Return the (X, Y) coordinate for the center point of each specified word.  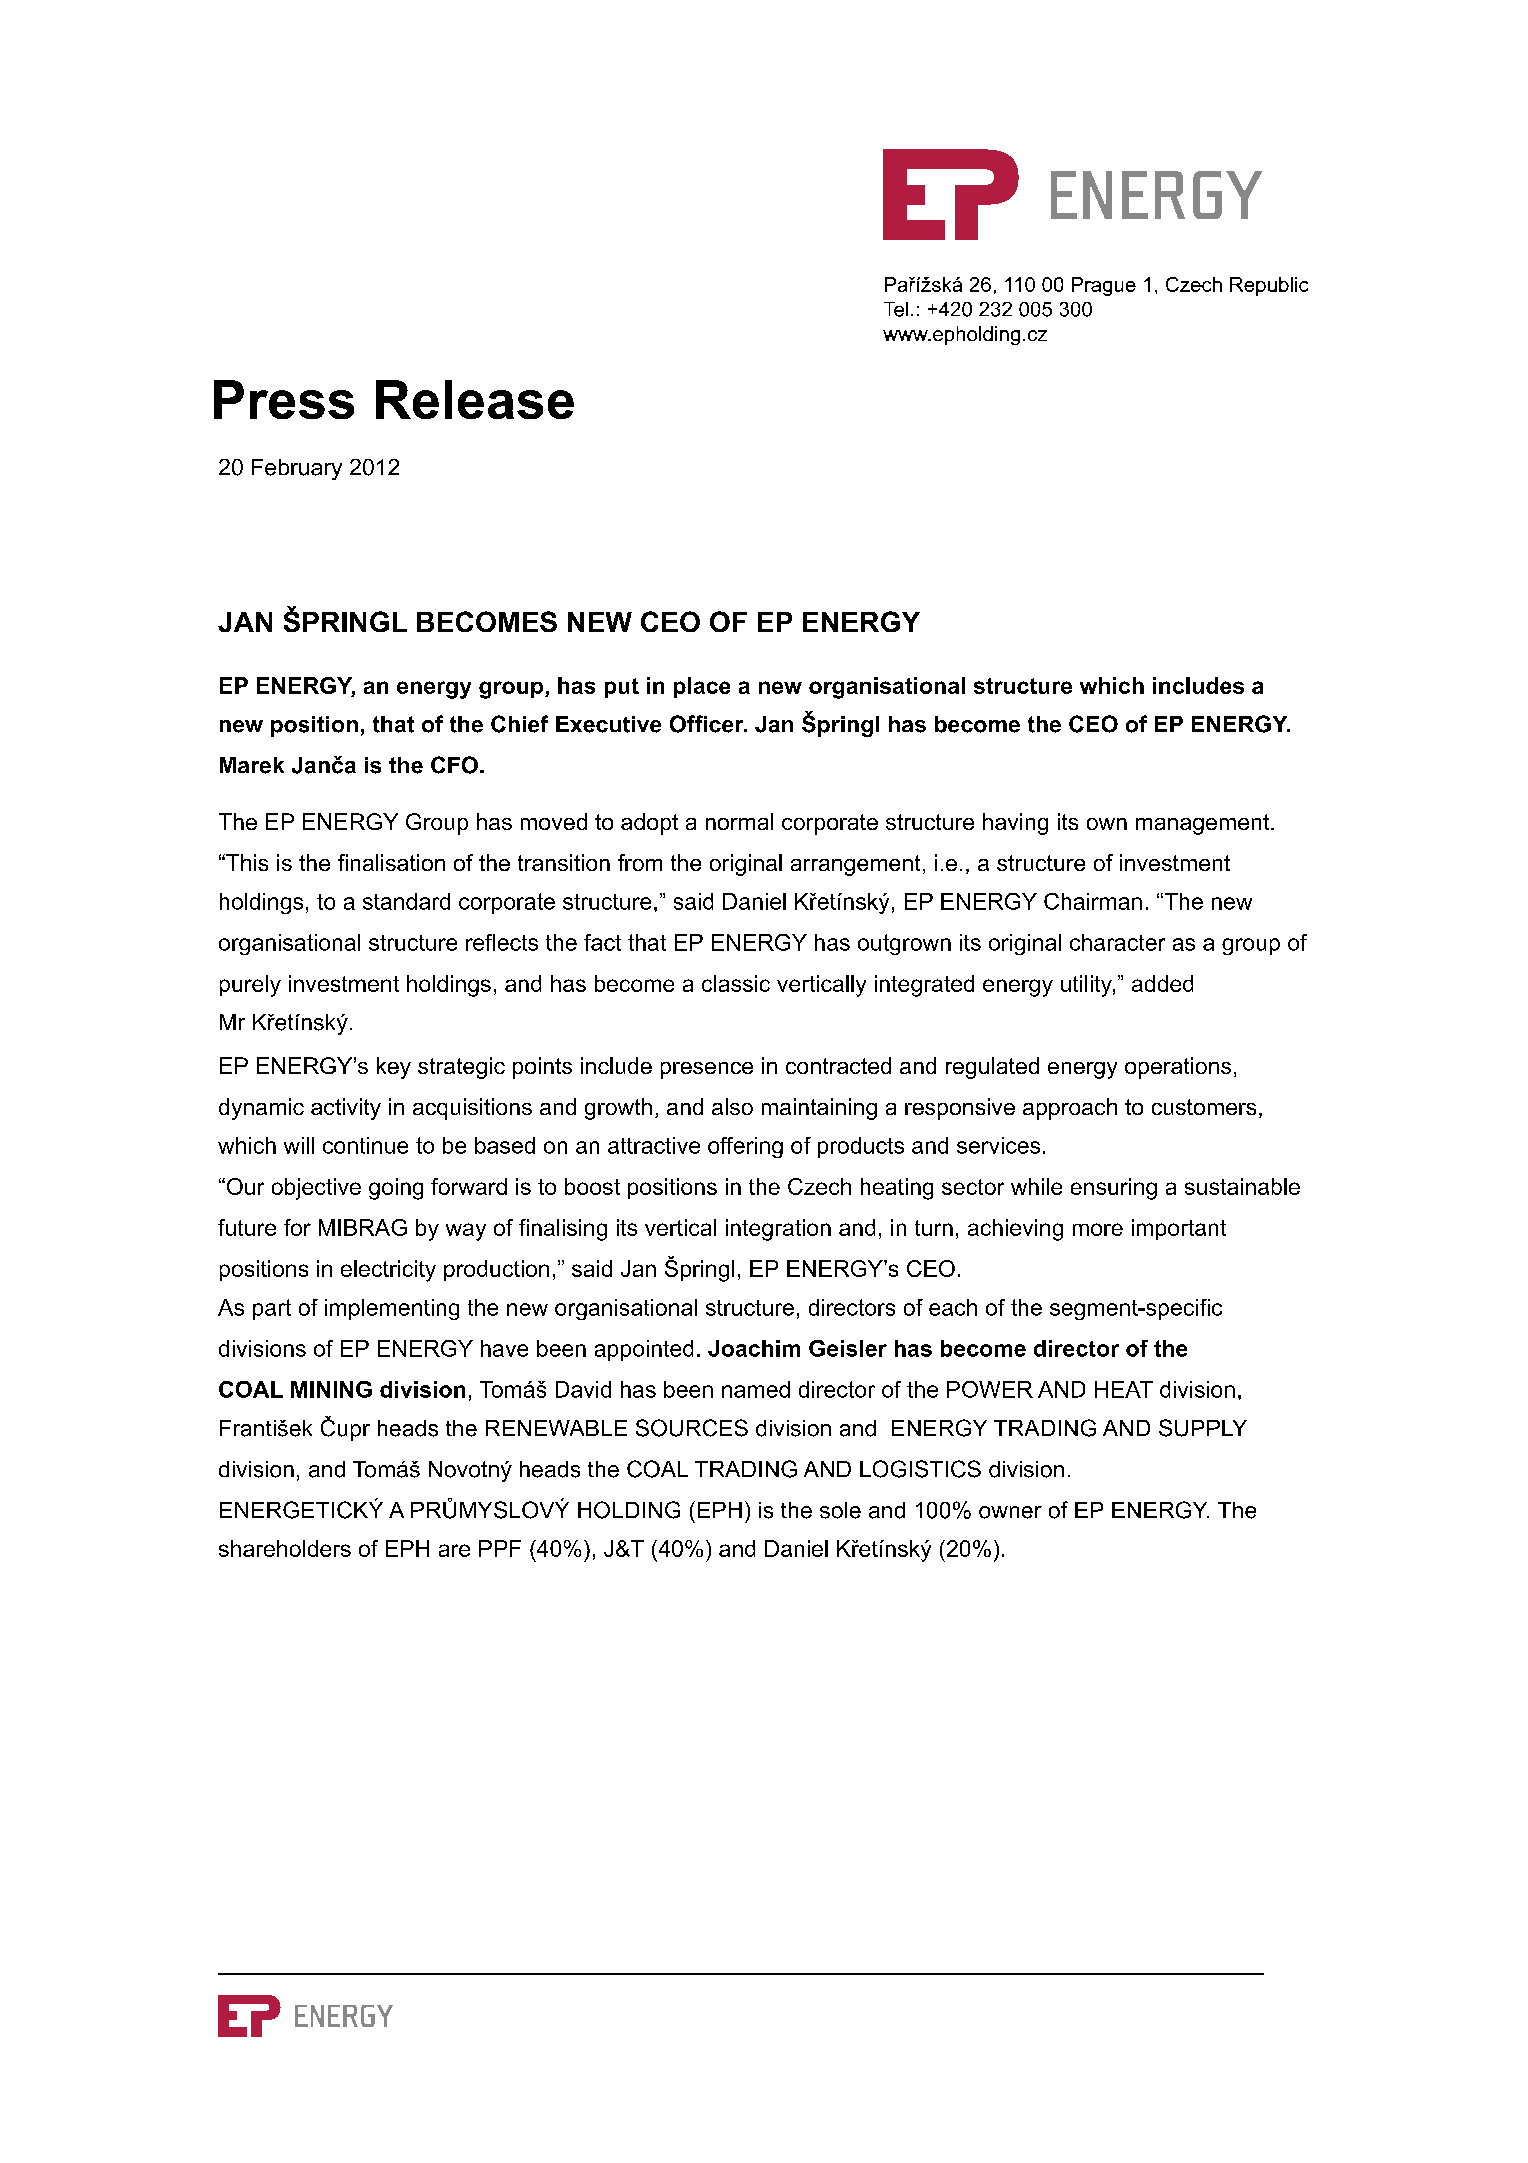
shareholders (285, 1548)
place (702, 687)
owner (1010, 1512)
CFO (454, 765)
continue (365, 1145)
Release (475, 399)
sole (840, 1510)
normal (739, 821)
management (1204, 824)
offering (745, 1147)
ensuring (1114, 1189)
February (297, 469)
